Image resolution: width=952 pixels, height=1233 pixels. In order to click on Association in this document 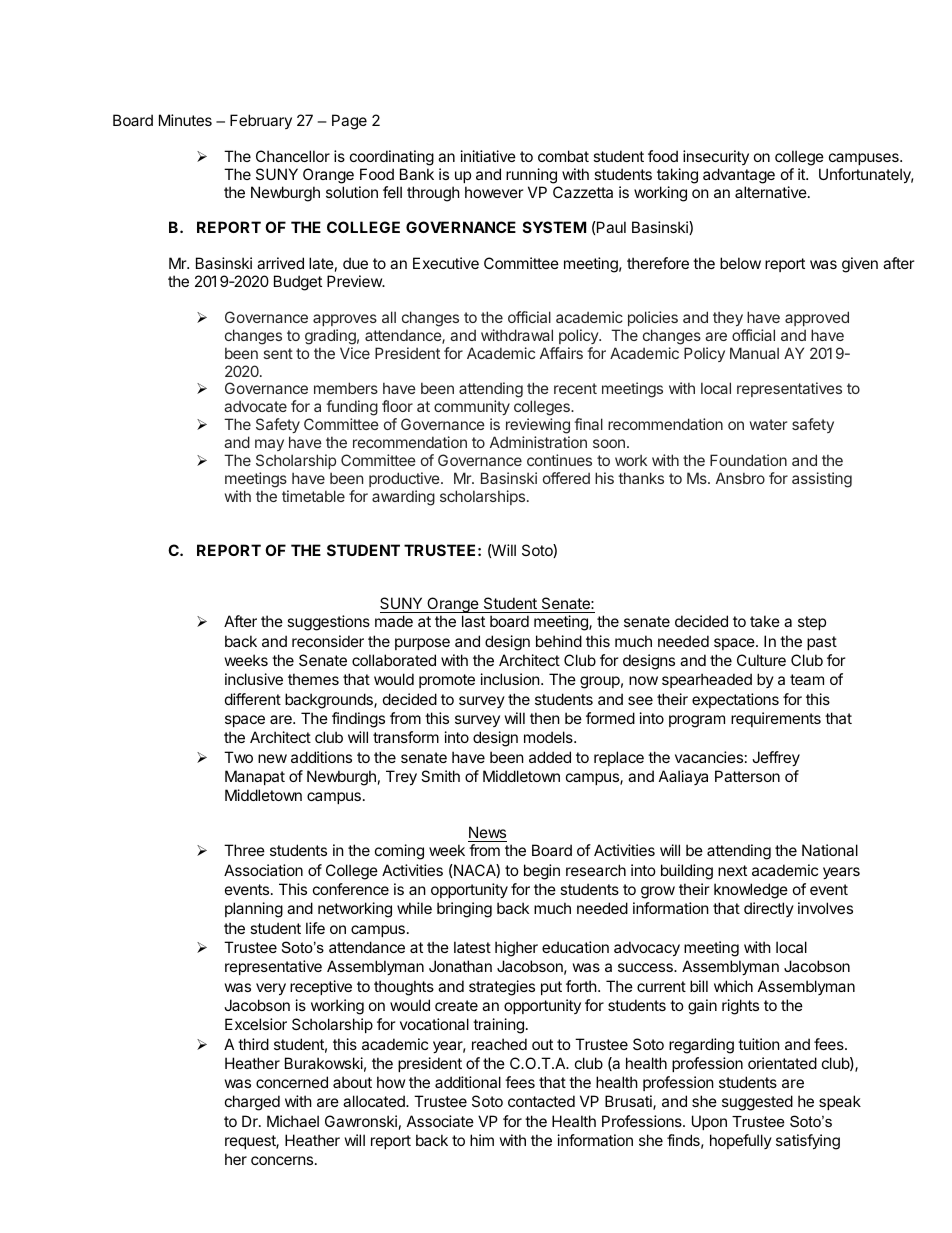, I will do `click(263, 870)`.
